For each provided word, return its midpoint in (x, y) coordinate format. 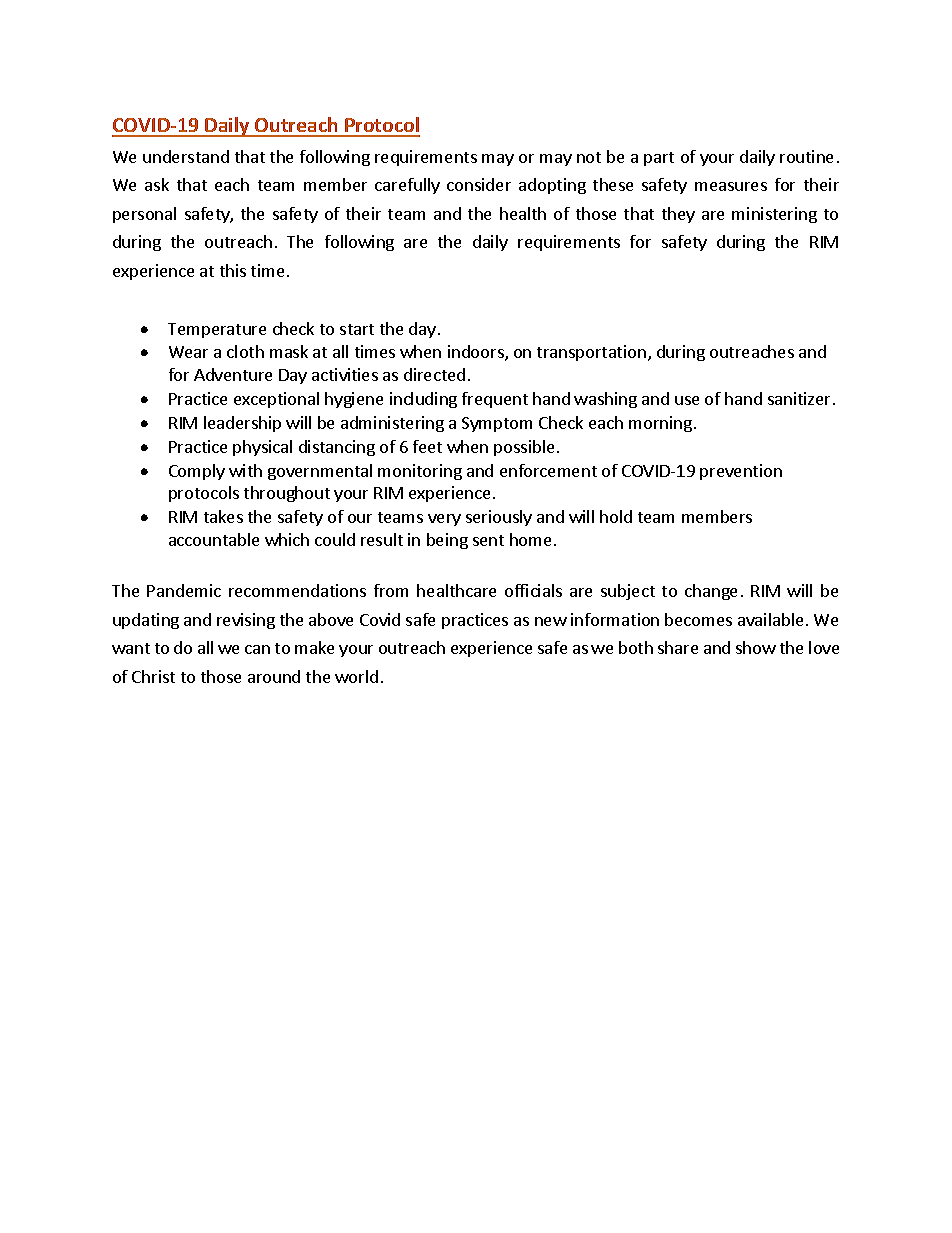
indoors (477, 353)
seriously (499, 518)
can (257, 649)
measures (731, 186)
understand (186, 156)
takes (223, 516)
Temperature (217, 330)
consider (479, 184)
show (756, 647)
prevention (741, 472)
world (356, 676)
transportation (591, 353)
